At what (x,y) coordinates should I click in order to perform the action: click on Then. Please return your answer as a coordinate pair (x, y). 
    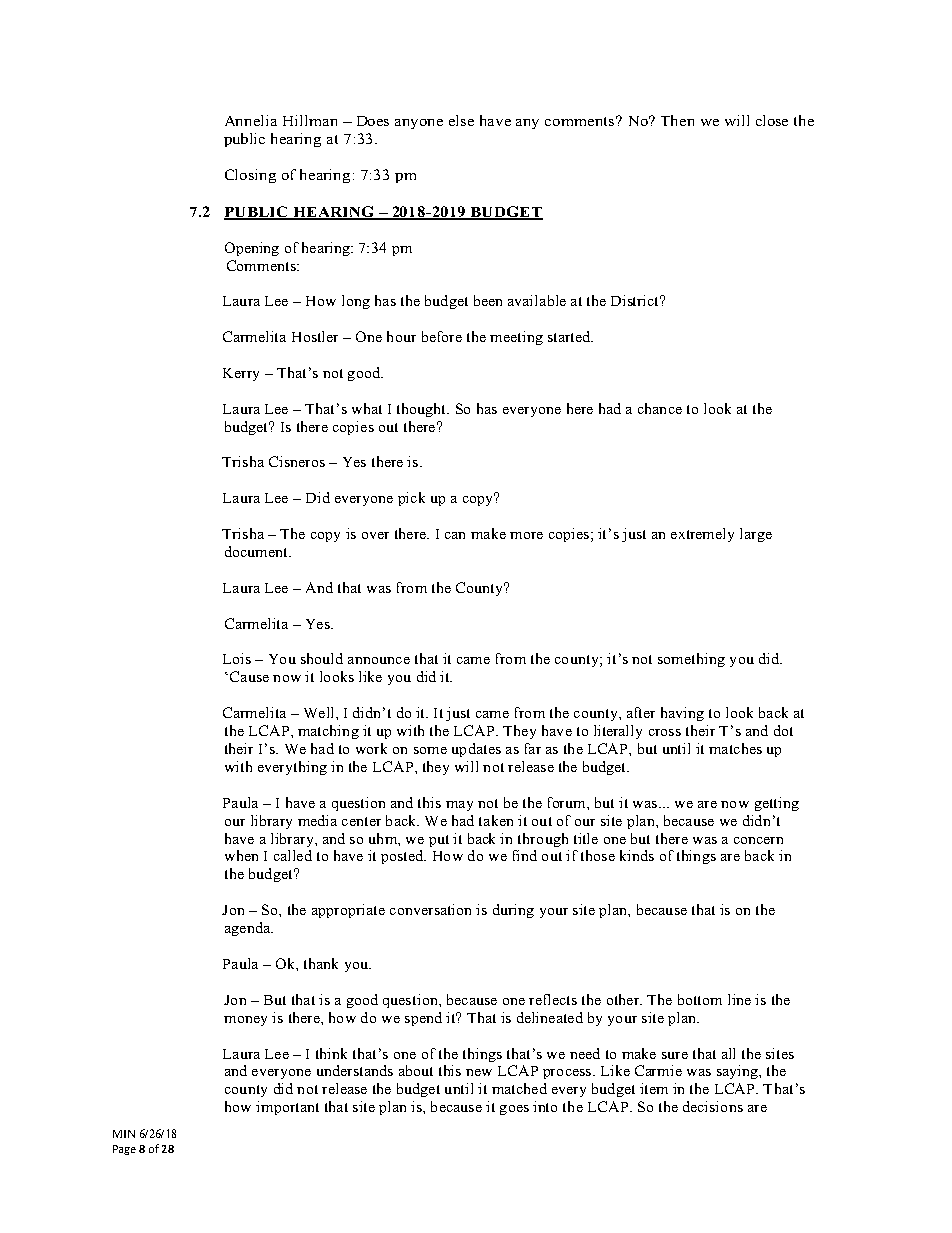
    Looking at the image, I should click on (677, 120).
